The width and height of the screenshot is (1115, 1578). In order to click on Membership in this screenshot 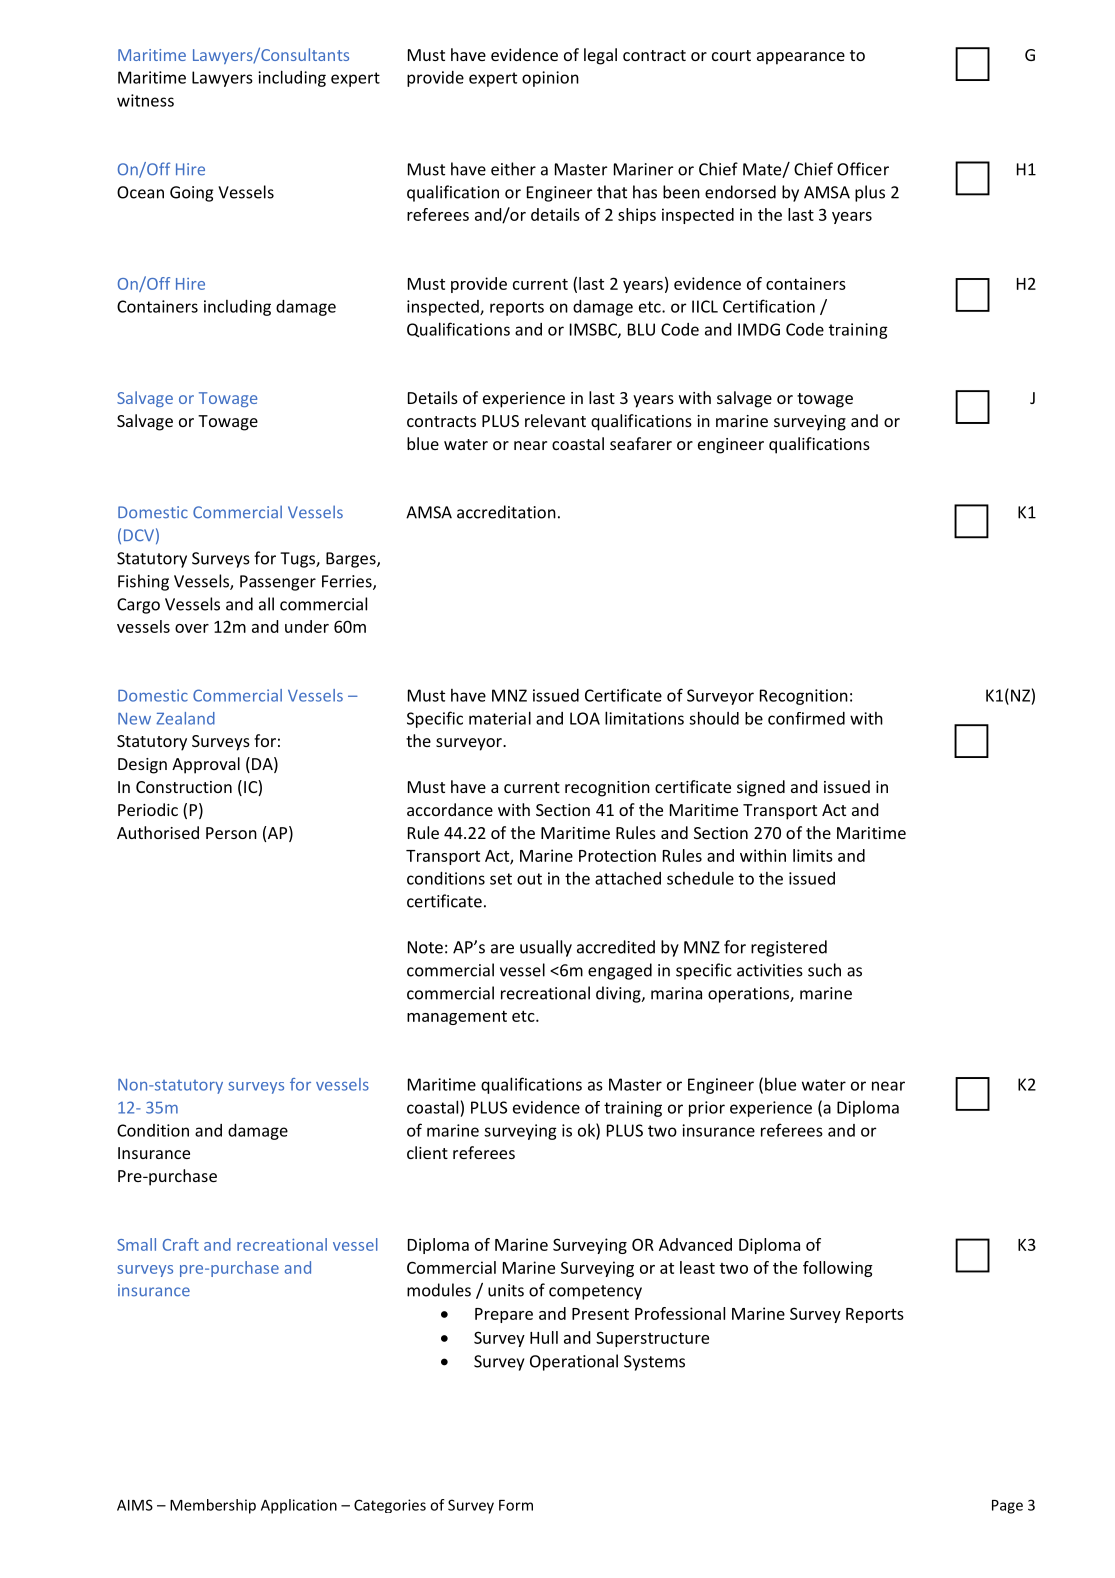, I will do `click(213, 1506)`.
